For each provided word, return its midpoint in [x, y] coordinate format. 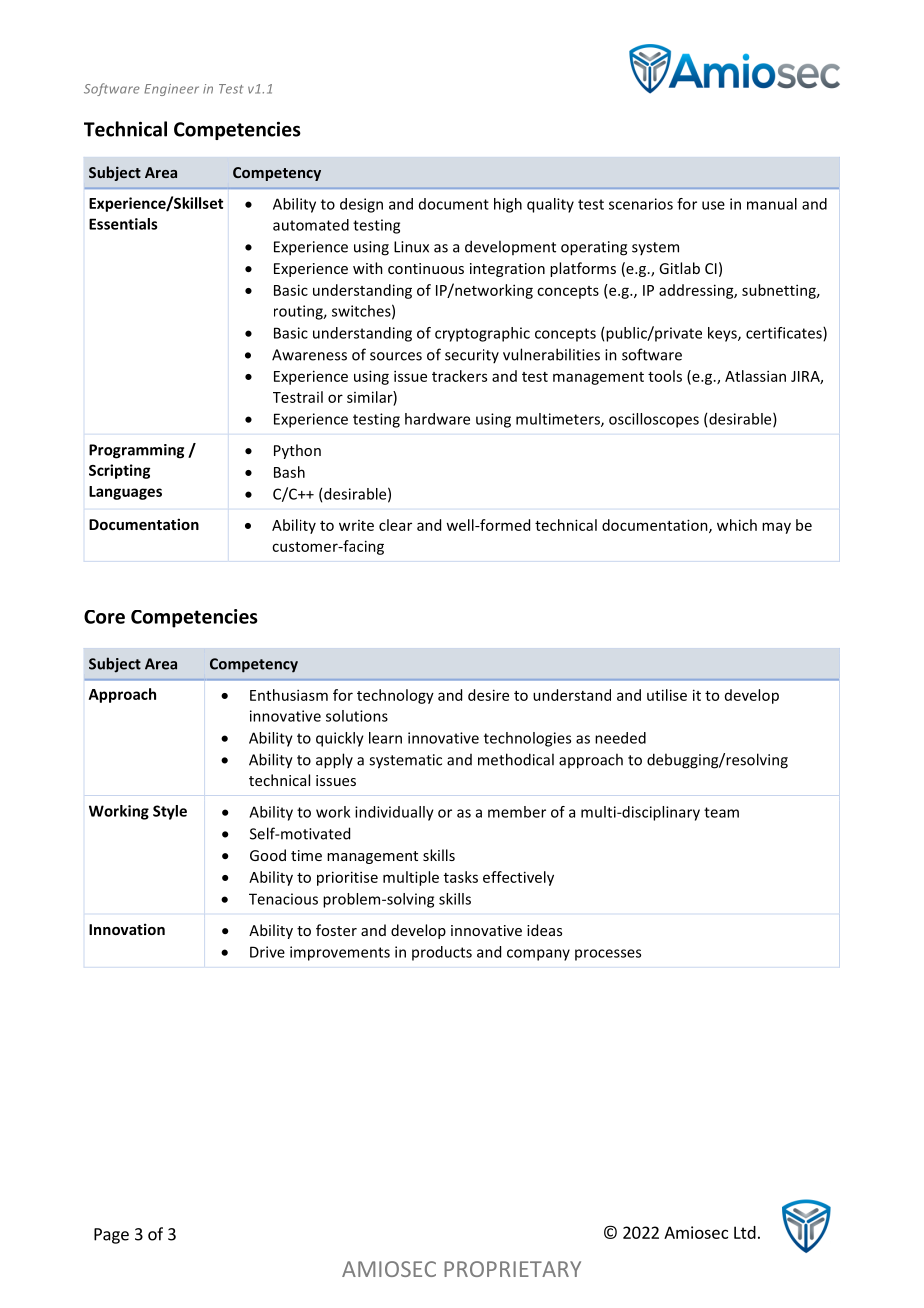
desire [488, 695]
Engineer [171, 90]
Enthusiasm [289, 695]
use [713, 205]
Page [111, 1236]
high [508, 205]
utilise [667, 695]
